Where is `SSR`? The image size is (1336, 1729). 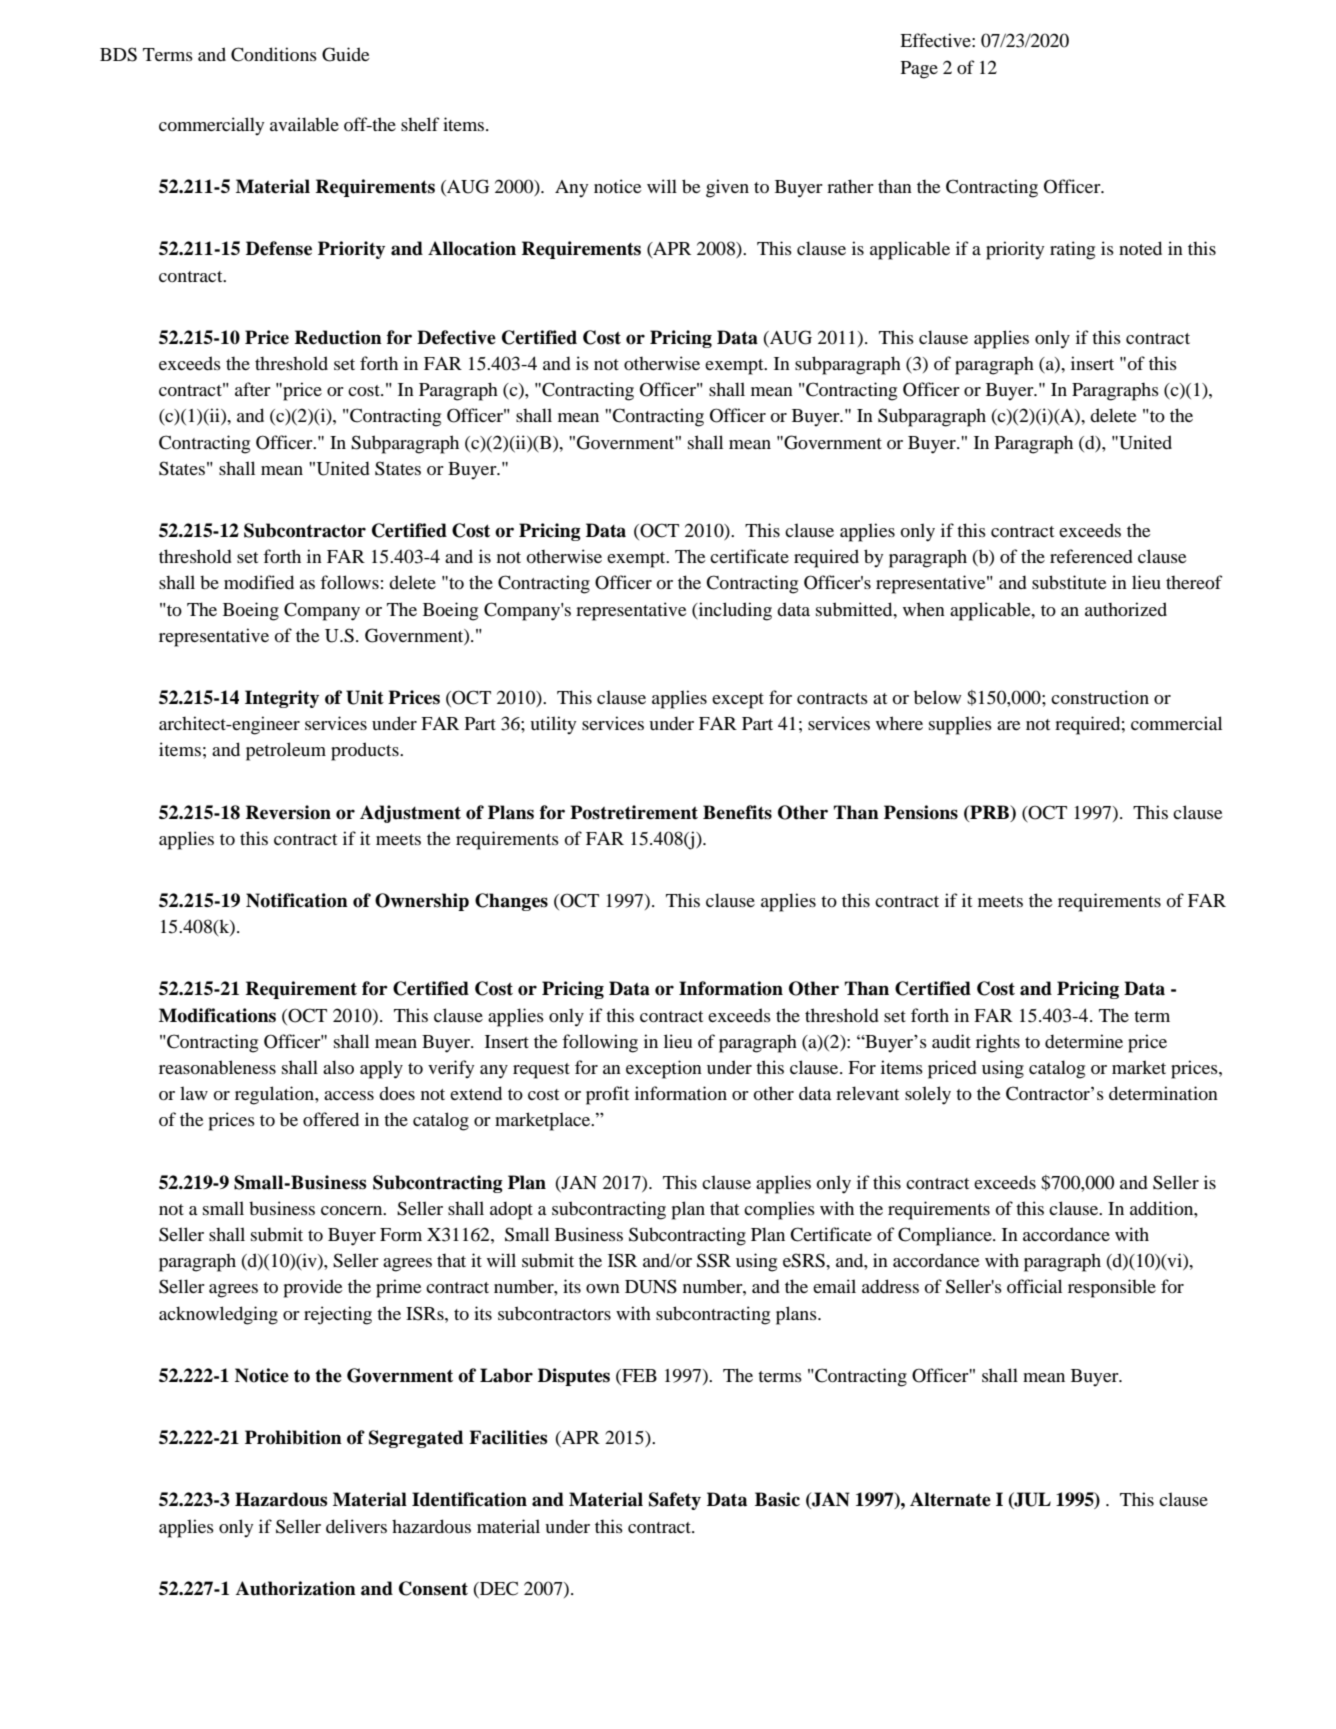
SSR is located at coordinates (714, 1260).
